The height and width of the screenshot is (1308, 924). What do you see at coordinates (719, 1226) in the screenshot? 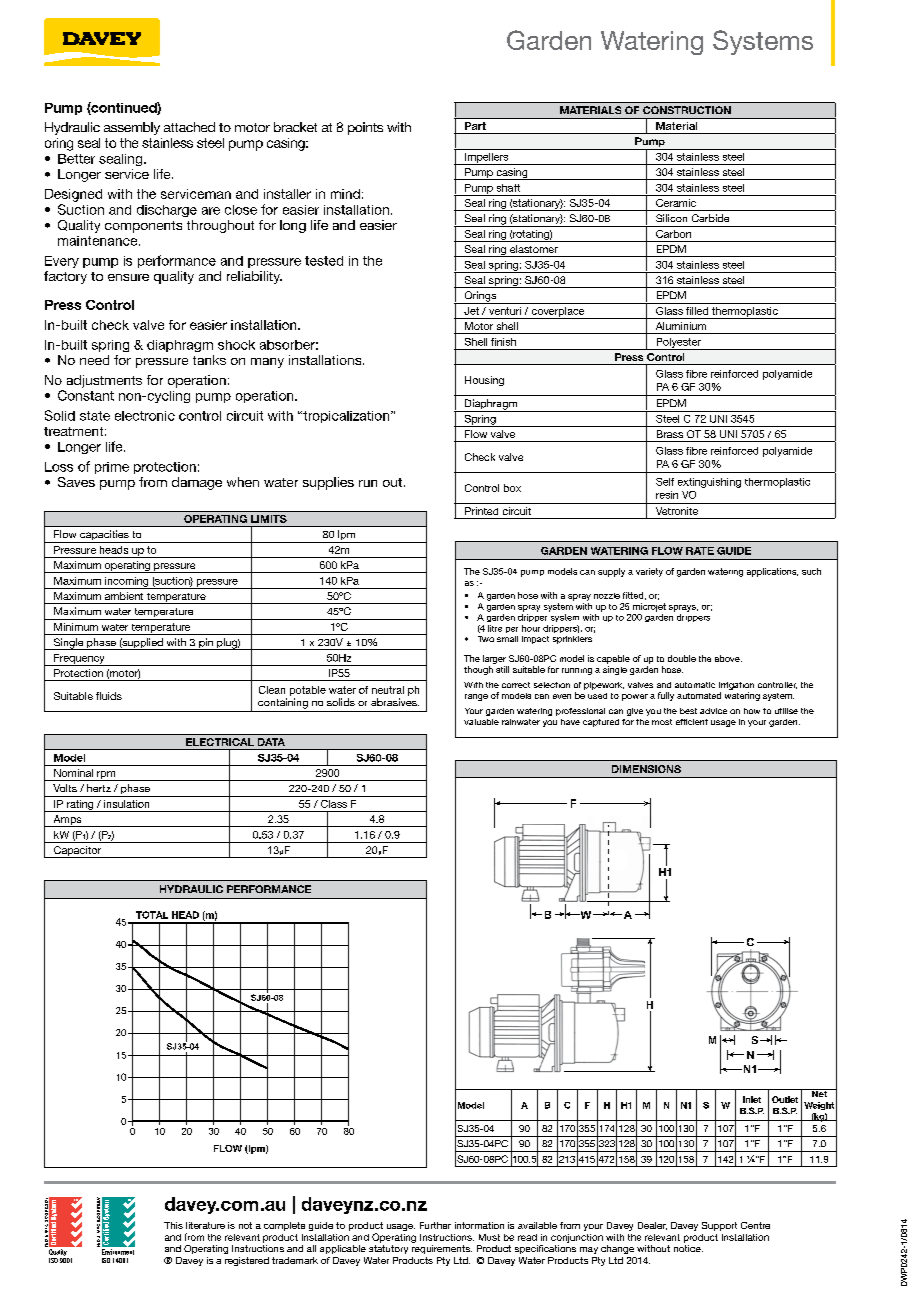
I see `Support` at bounding box center [719, 1226].
